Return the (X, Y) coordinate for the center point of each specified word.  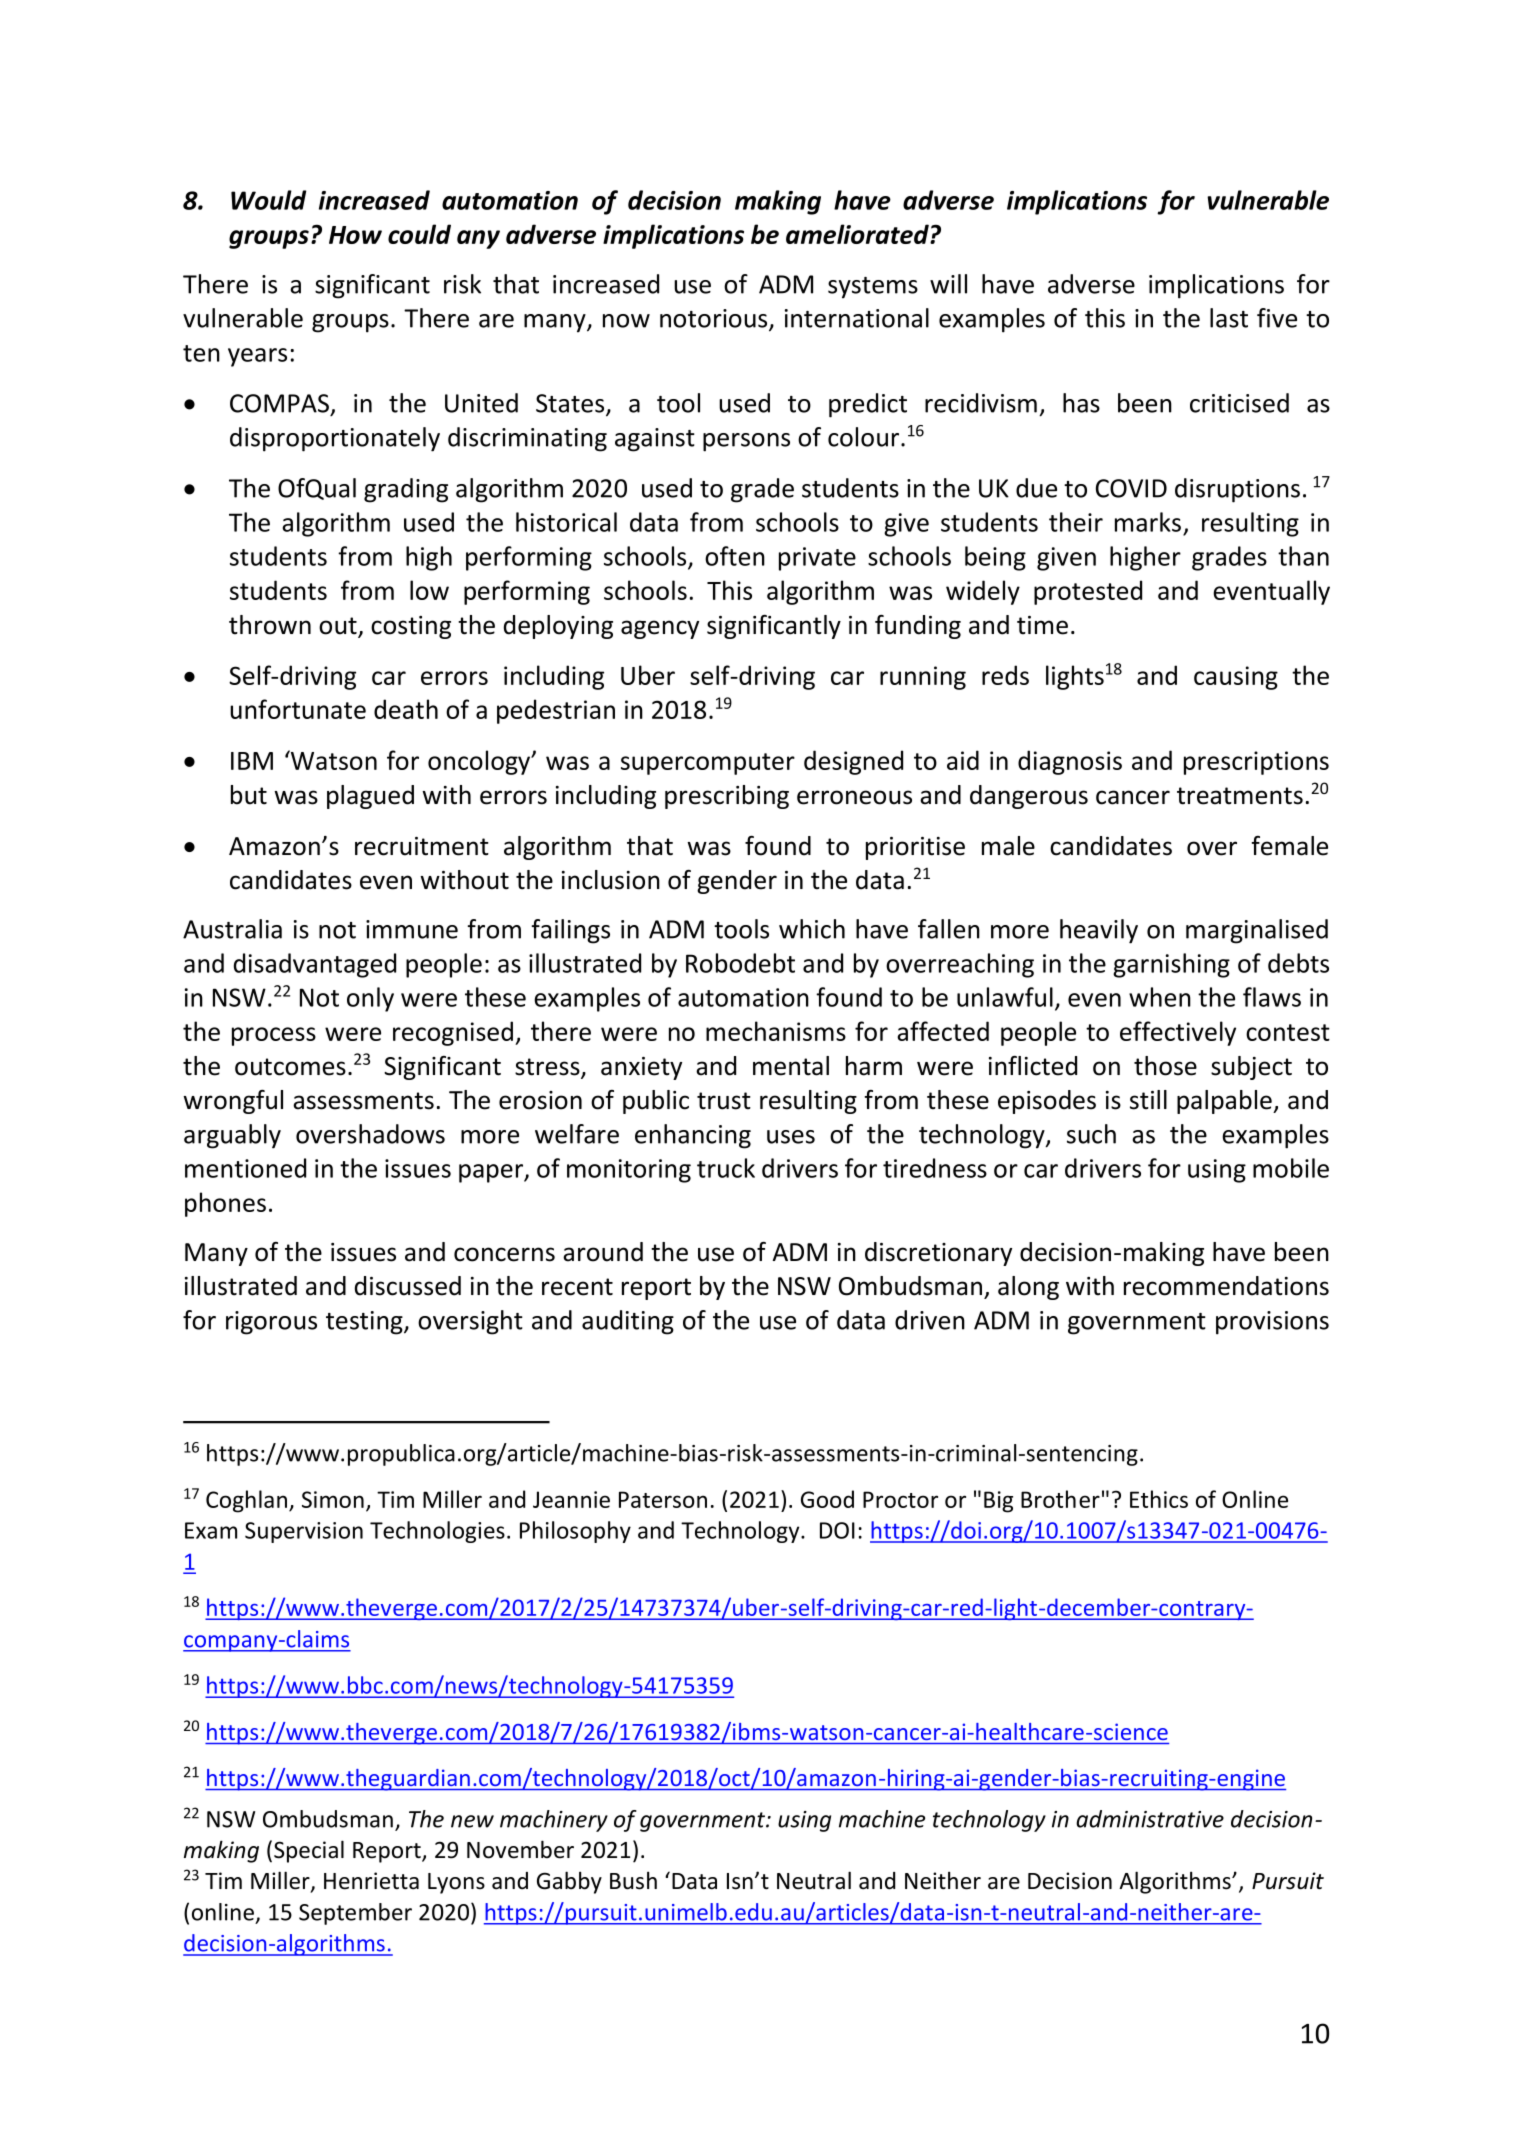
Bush (633, 1880)
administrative (1150, 1819)
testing (365, 1323)
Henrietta (371, 1881)
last (1229, 318)
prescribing (727, 797)
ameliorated (858, 234)
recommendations (1226, 1286)
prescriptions (1256, 763)
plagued (370, 797)
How (355, 235)
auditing (628, 1322)
